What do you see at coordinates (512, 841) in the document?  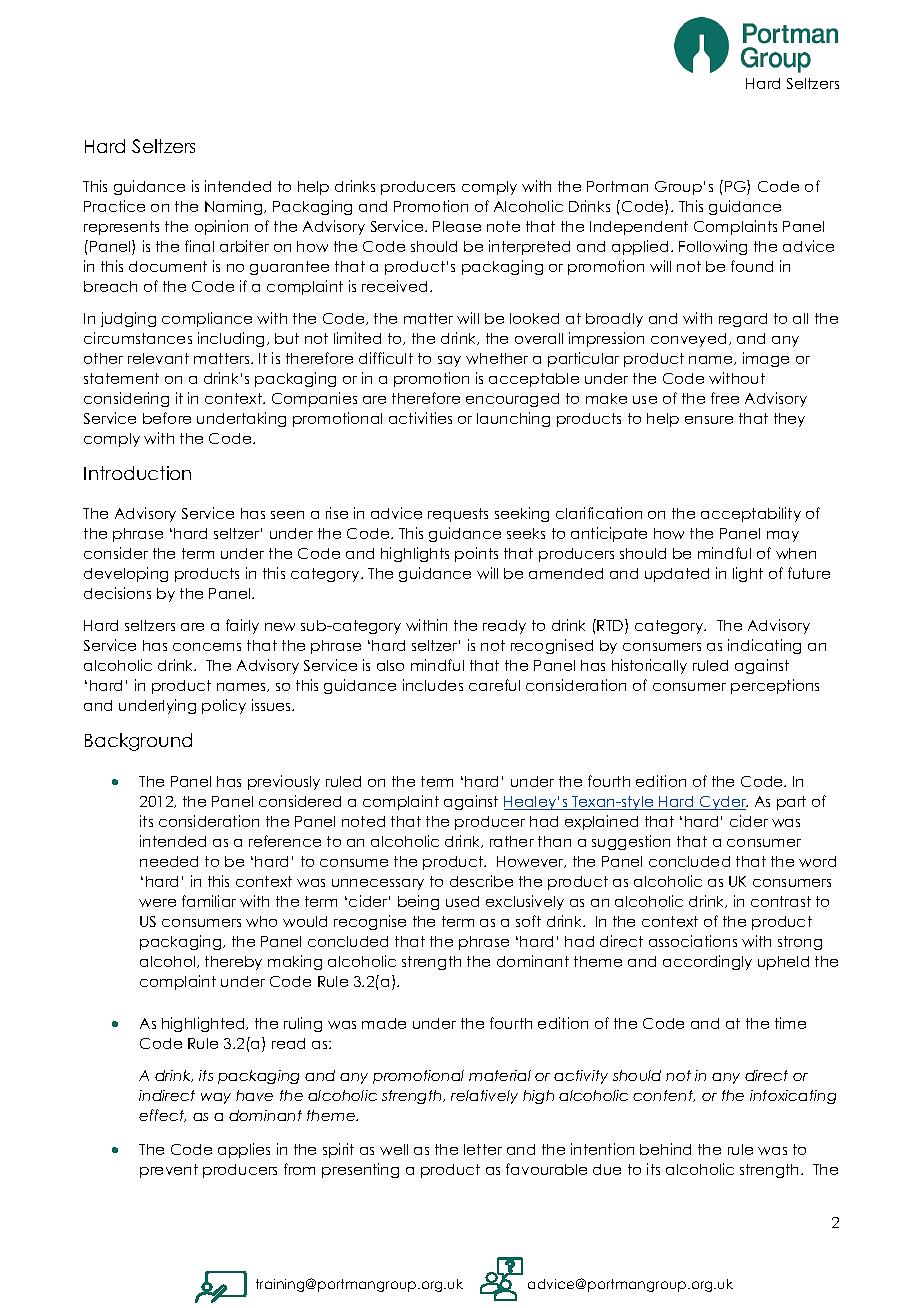 I see `rather` at bounding box center [512, 841].
